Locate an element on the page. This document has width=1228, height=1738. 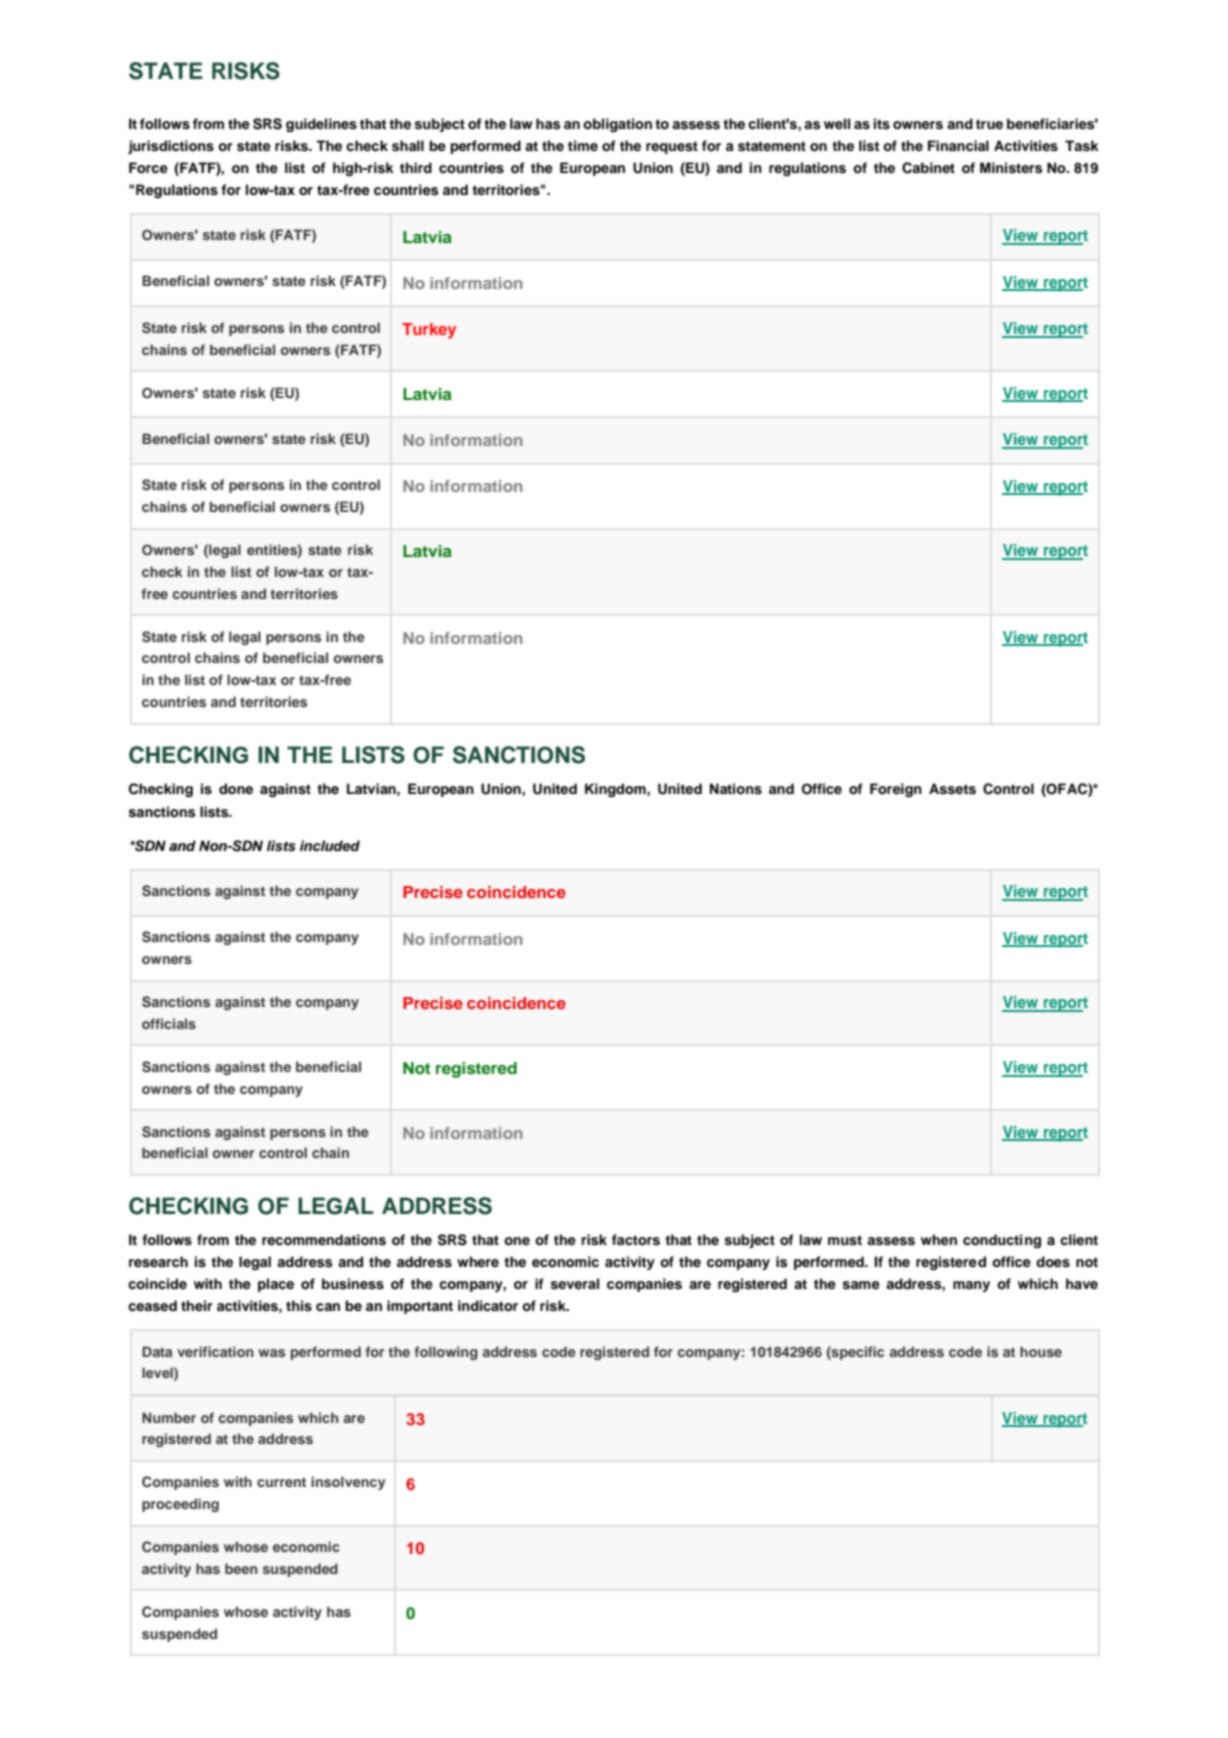
Nations is located at coordinates (736, 789).
